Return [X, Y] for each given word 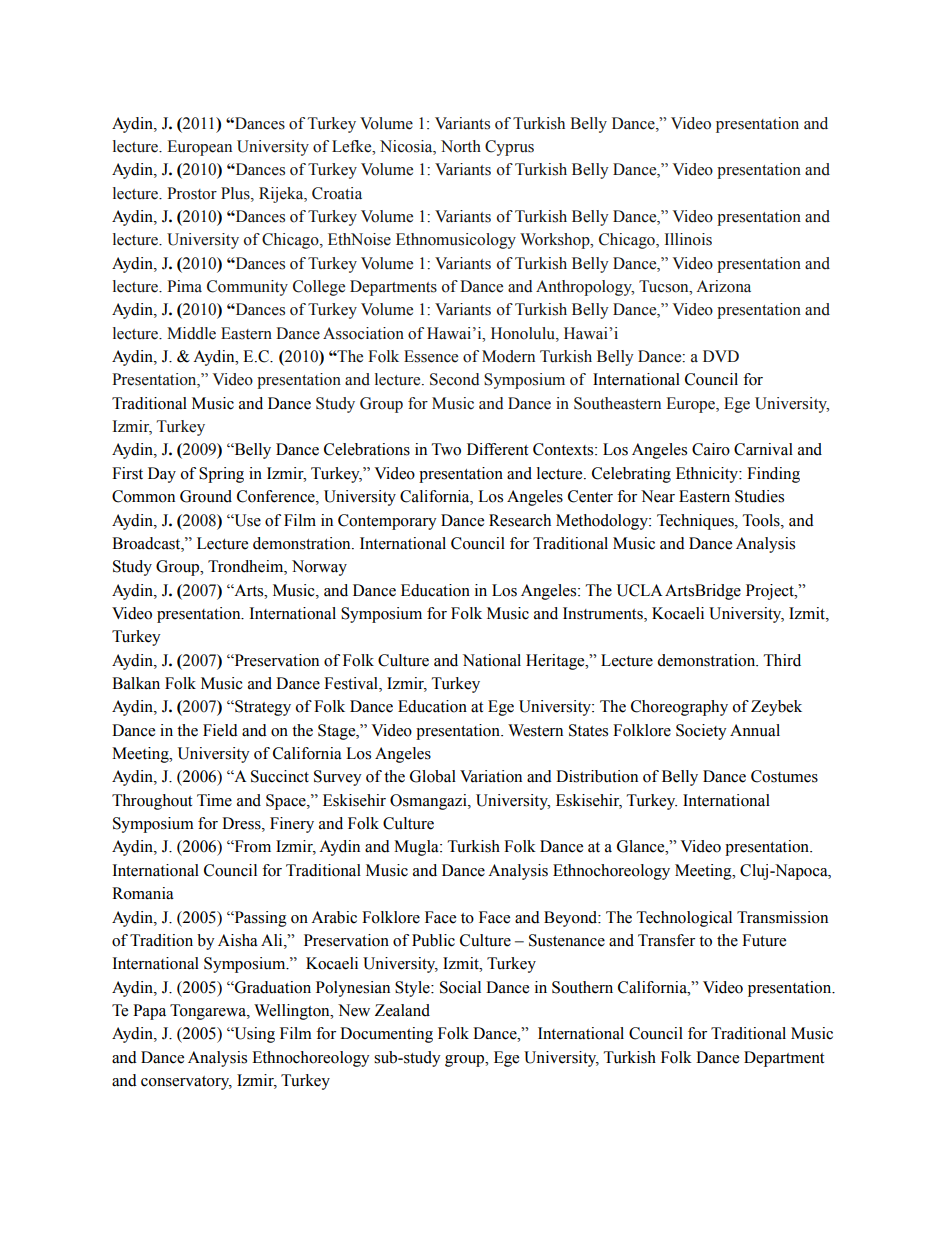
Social [460, 987]
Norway [319, 568]
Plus [236, 193]
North [461, 146]
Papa [149, 1012]
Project [771, 592]
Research [520, 520]
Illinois [688, 239]
